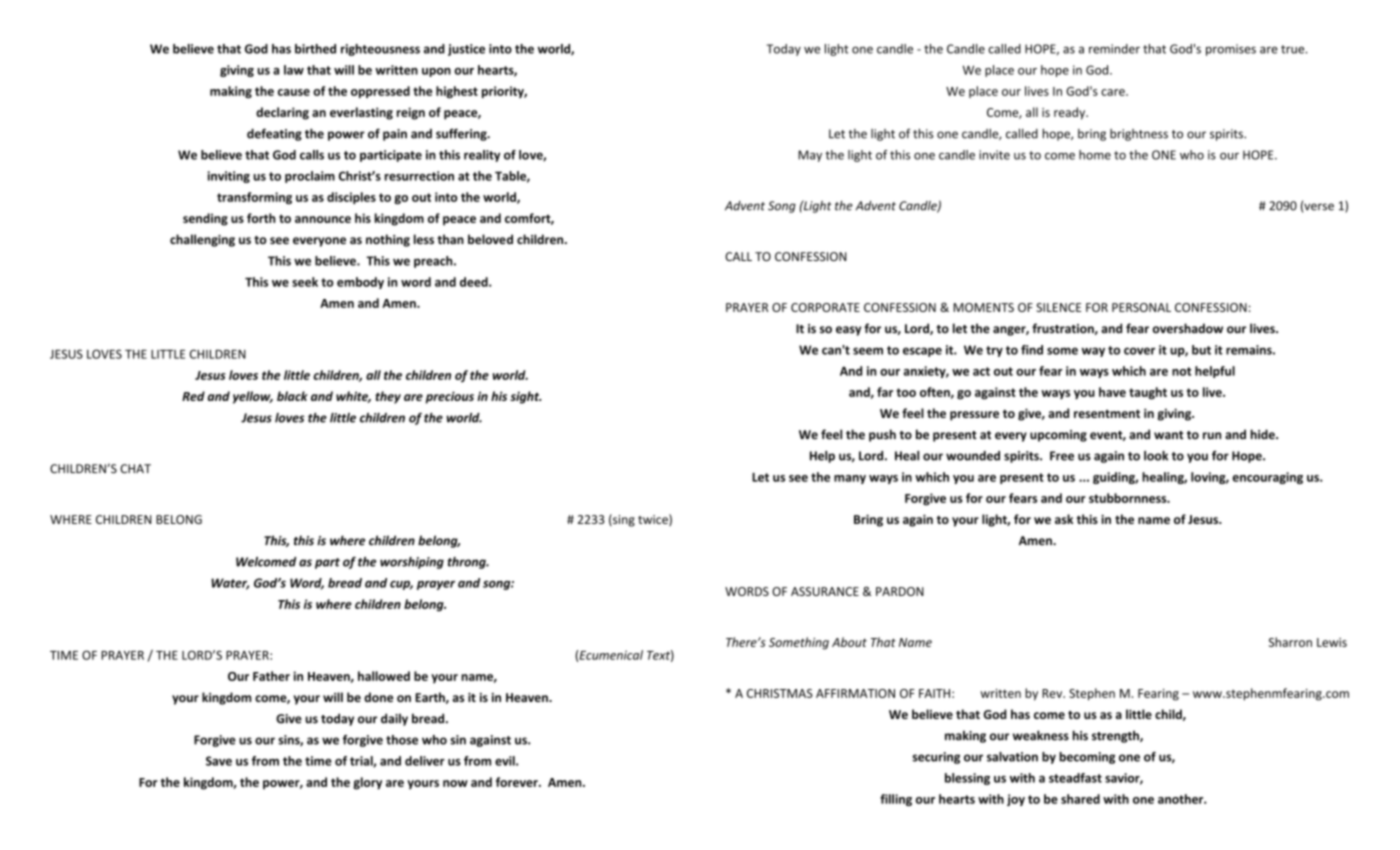  I want to click on yellow, so click(253, 397).
